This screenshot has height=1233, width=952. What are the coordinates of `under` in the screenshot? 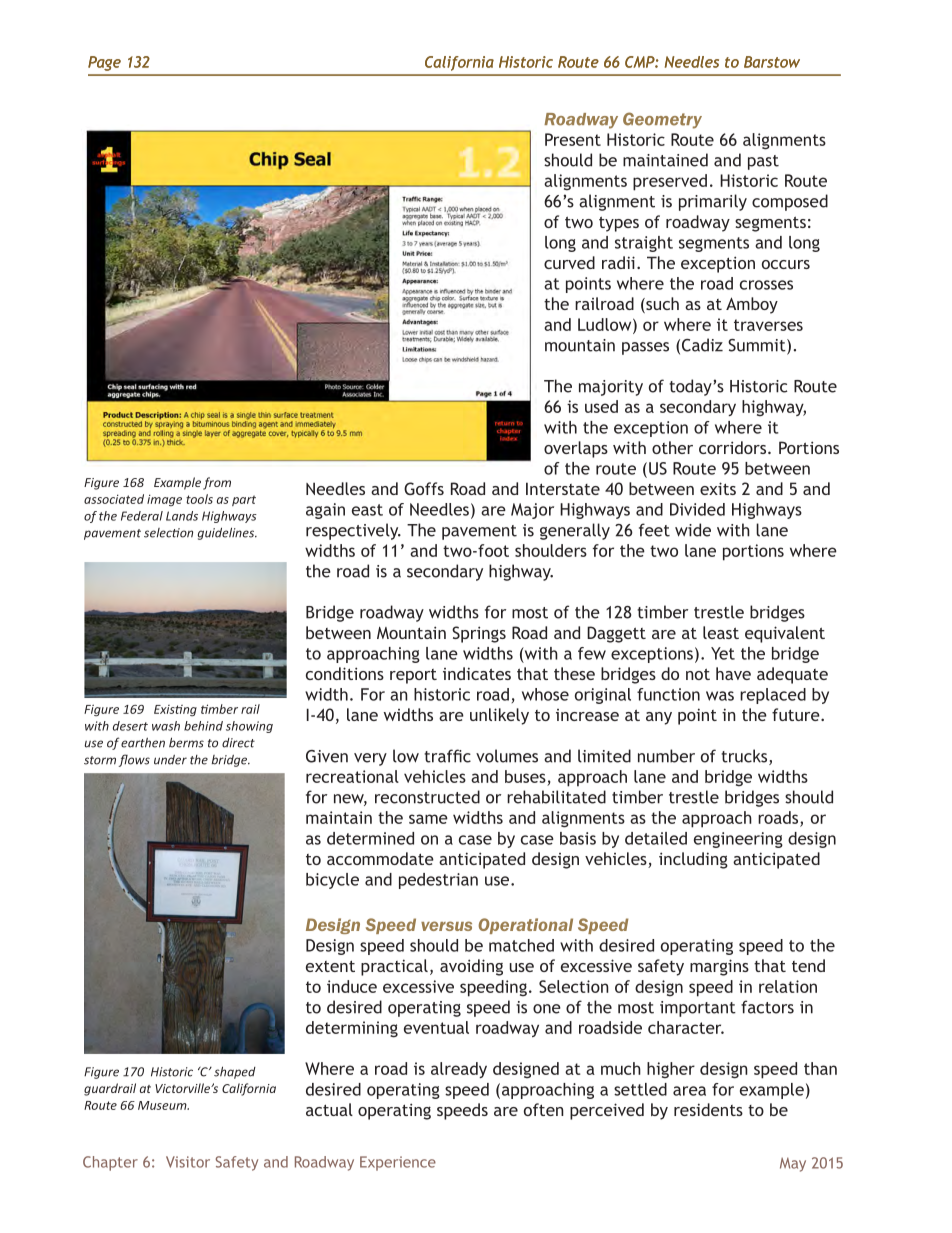 It's located at (170, 760).
